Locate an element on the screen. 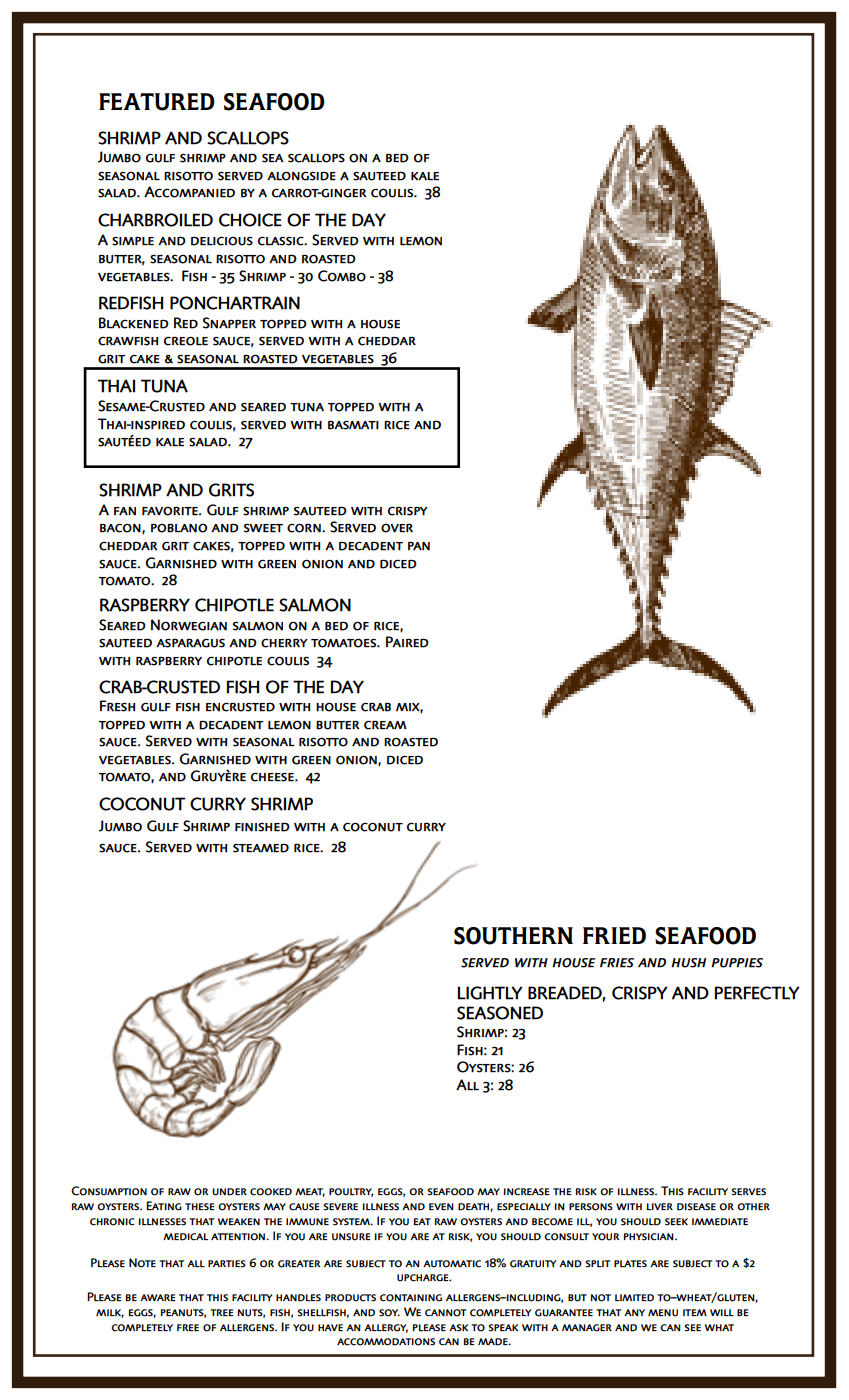  Fresh is located at coordinates (117, 706).
